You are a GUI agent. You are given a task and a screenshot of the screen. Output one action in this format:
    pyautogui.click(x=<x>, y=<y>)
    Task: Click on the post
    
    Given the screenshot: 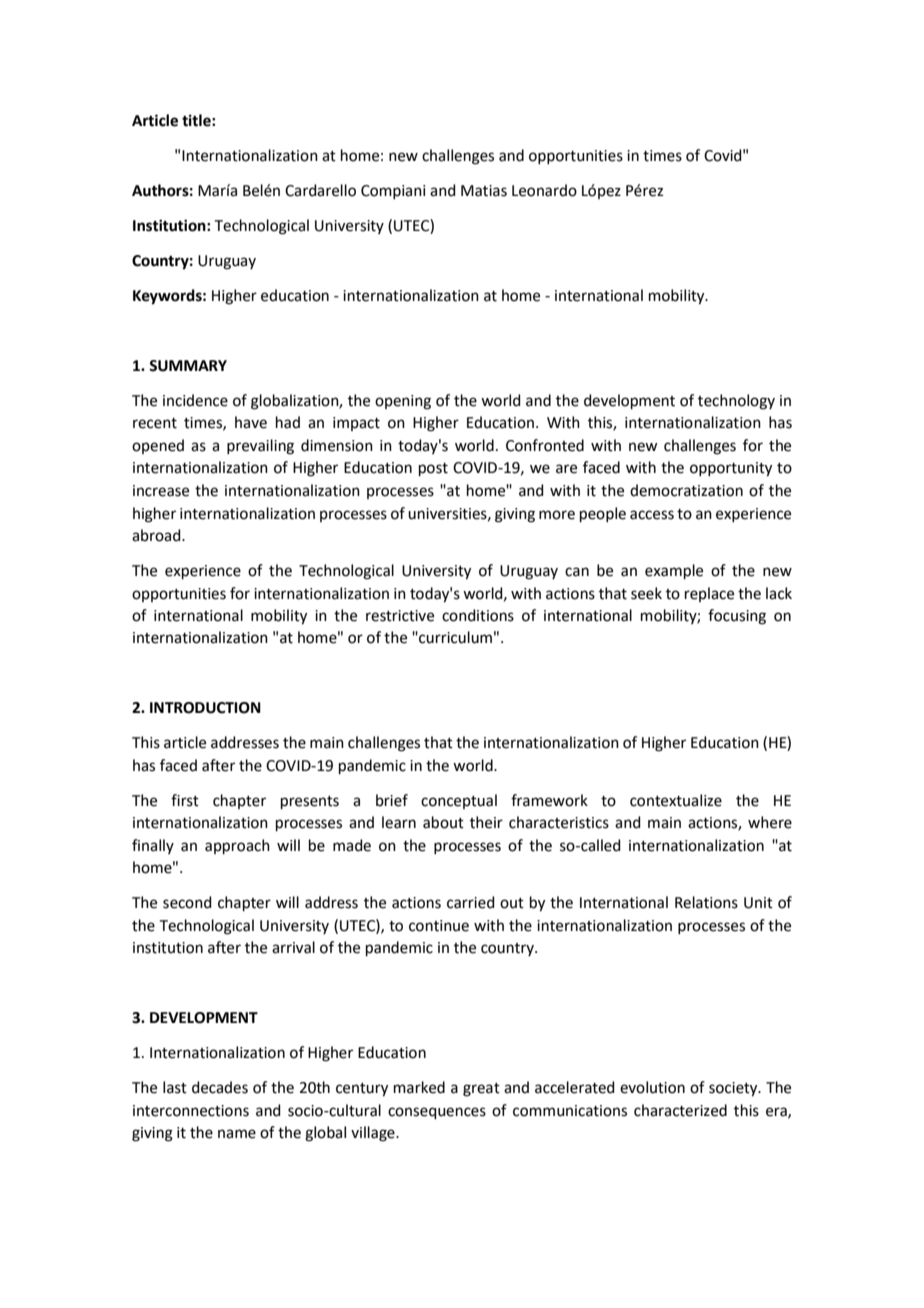 What is the action you would take?
    pyautogui.click(x=433, y=469)
